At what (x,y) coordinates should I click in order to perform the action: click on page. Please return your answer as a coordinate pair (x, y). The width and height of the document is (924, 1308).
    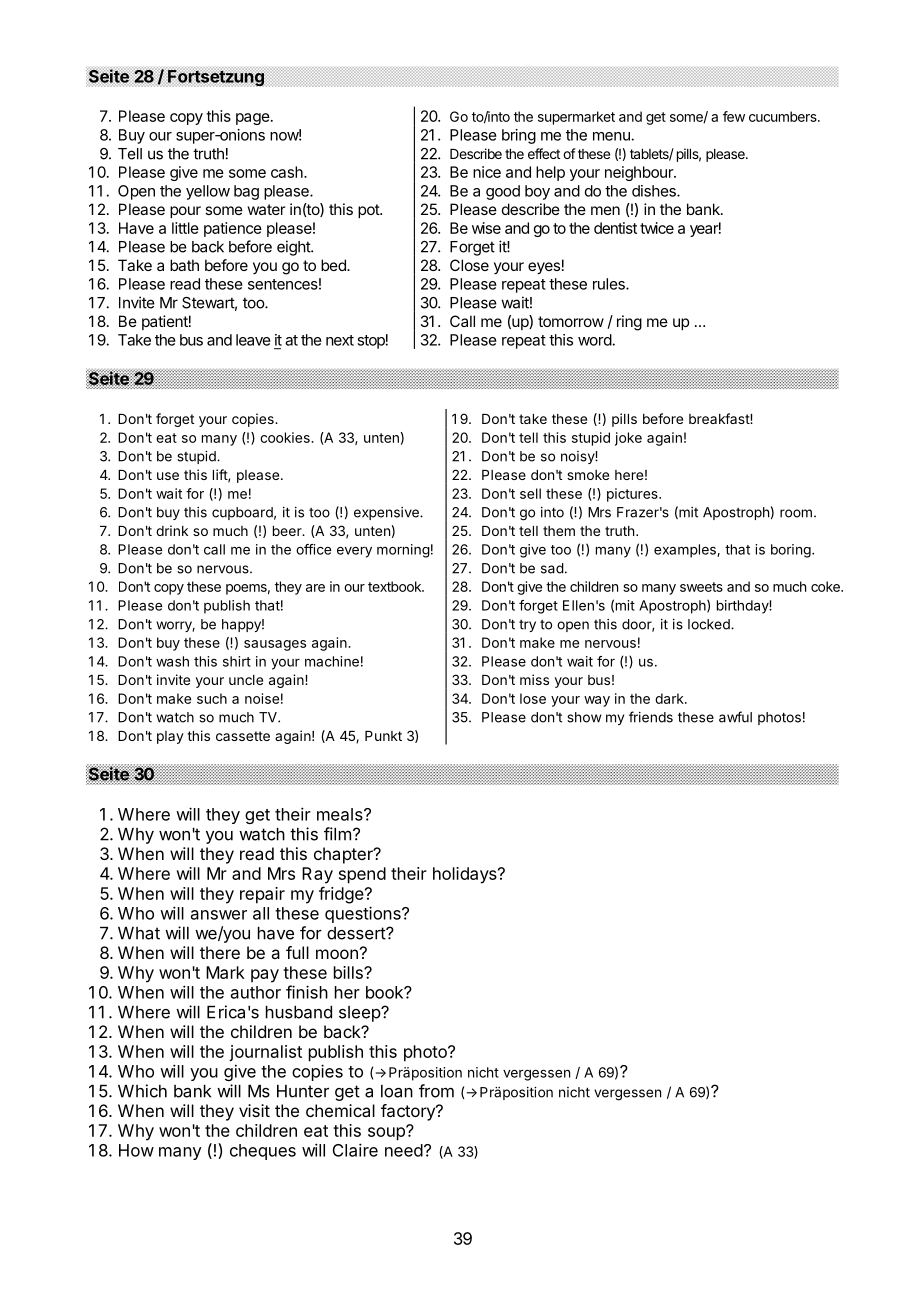
    Looking at the image, I should click on (253, 119).
